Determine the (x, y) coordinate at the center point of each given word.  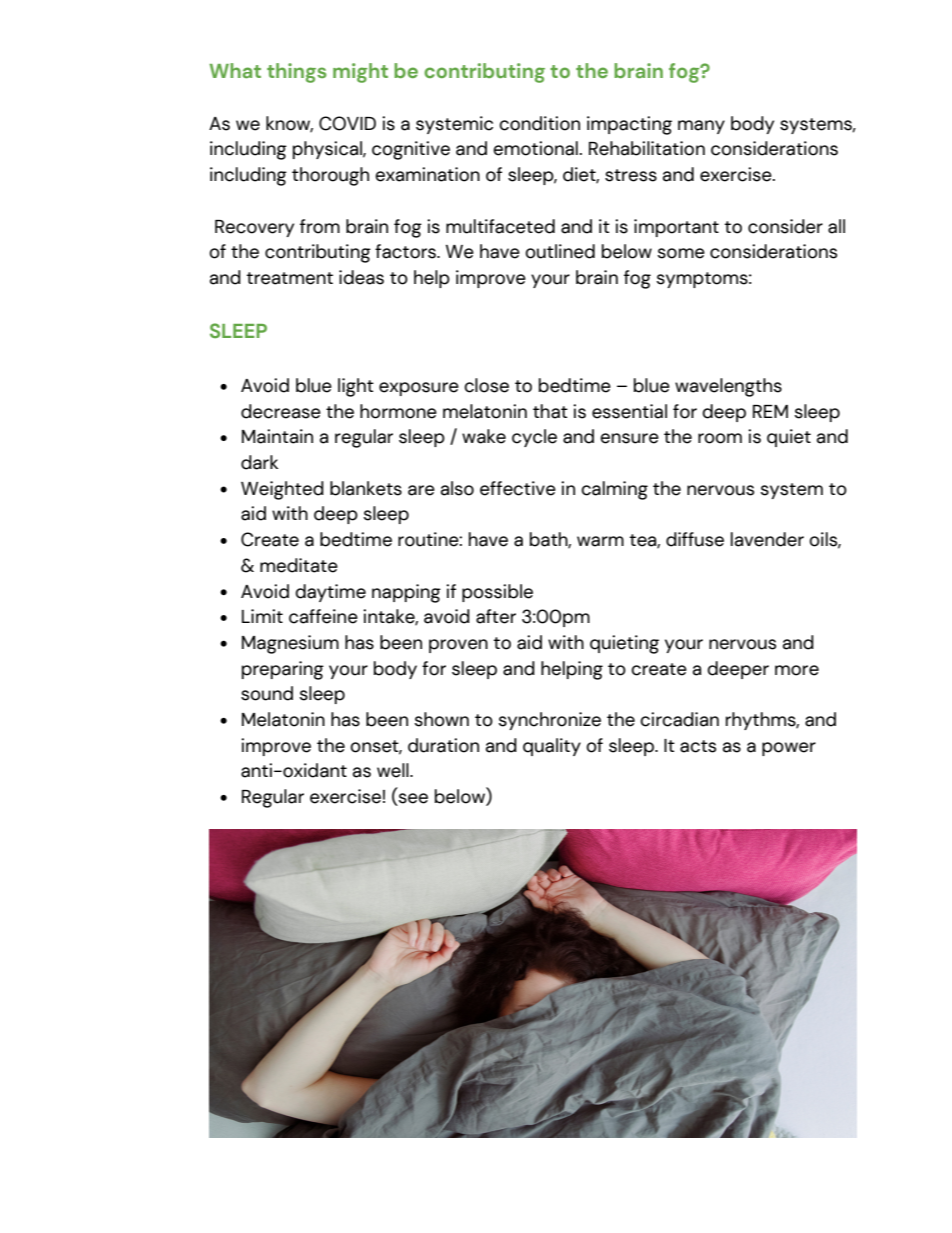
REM (770, 411)
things (297, 73)
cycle (534, 438)
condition (539, 123)
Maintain (277, 436)
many (701, 127)
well (394, 770)
